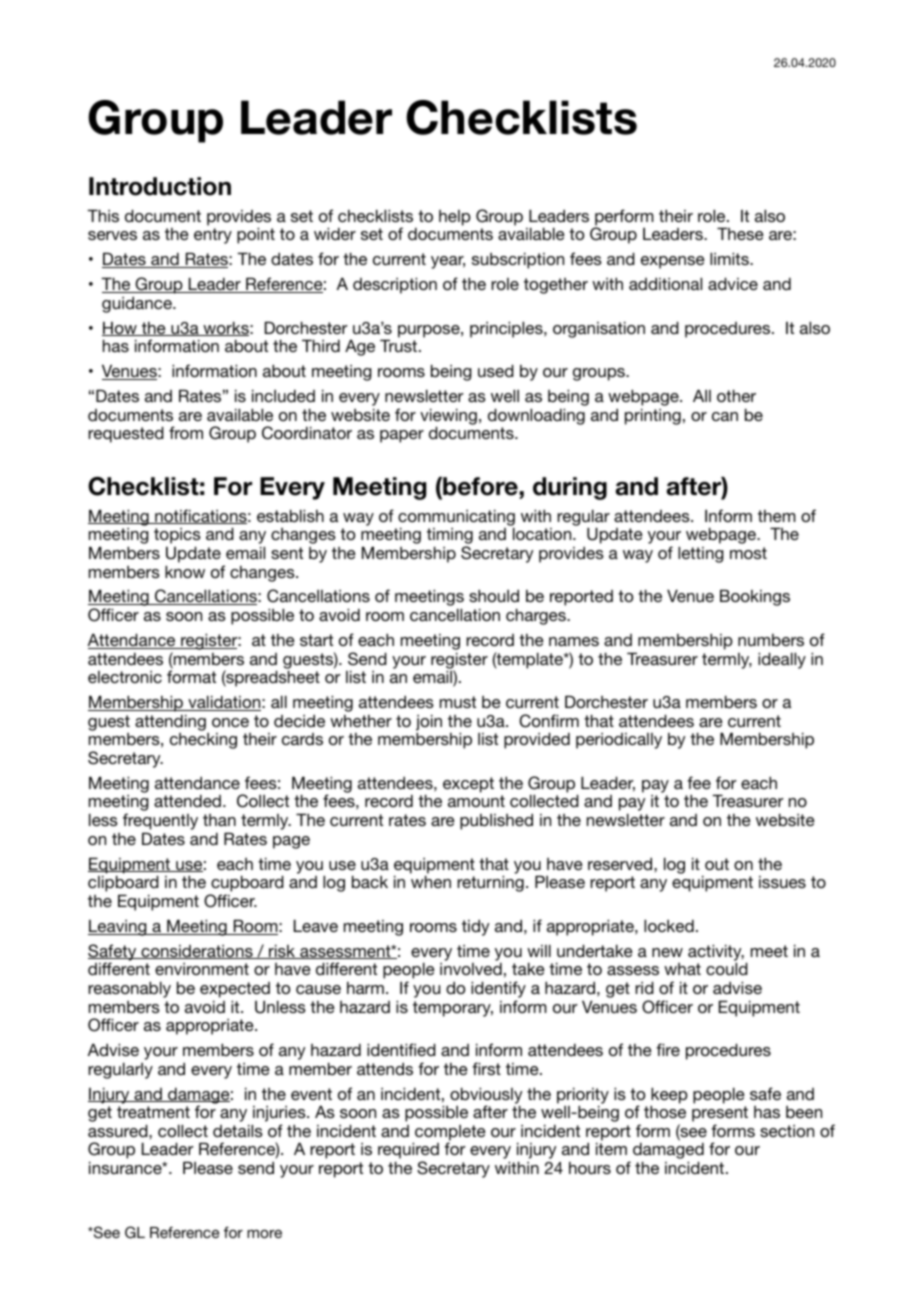 The width and height of the screenshot is (924, 1308). I want to click on issues, so click(782, 882).
